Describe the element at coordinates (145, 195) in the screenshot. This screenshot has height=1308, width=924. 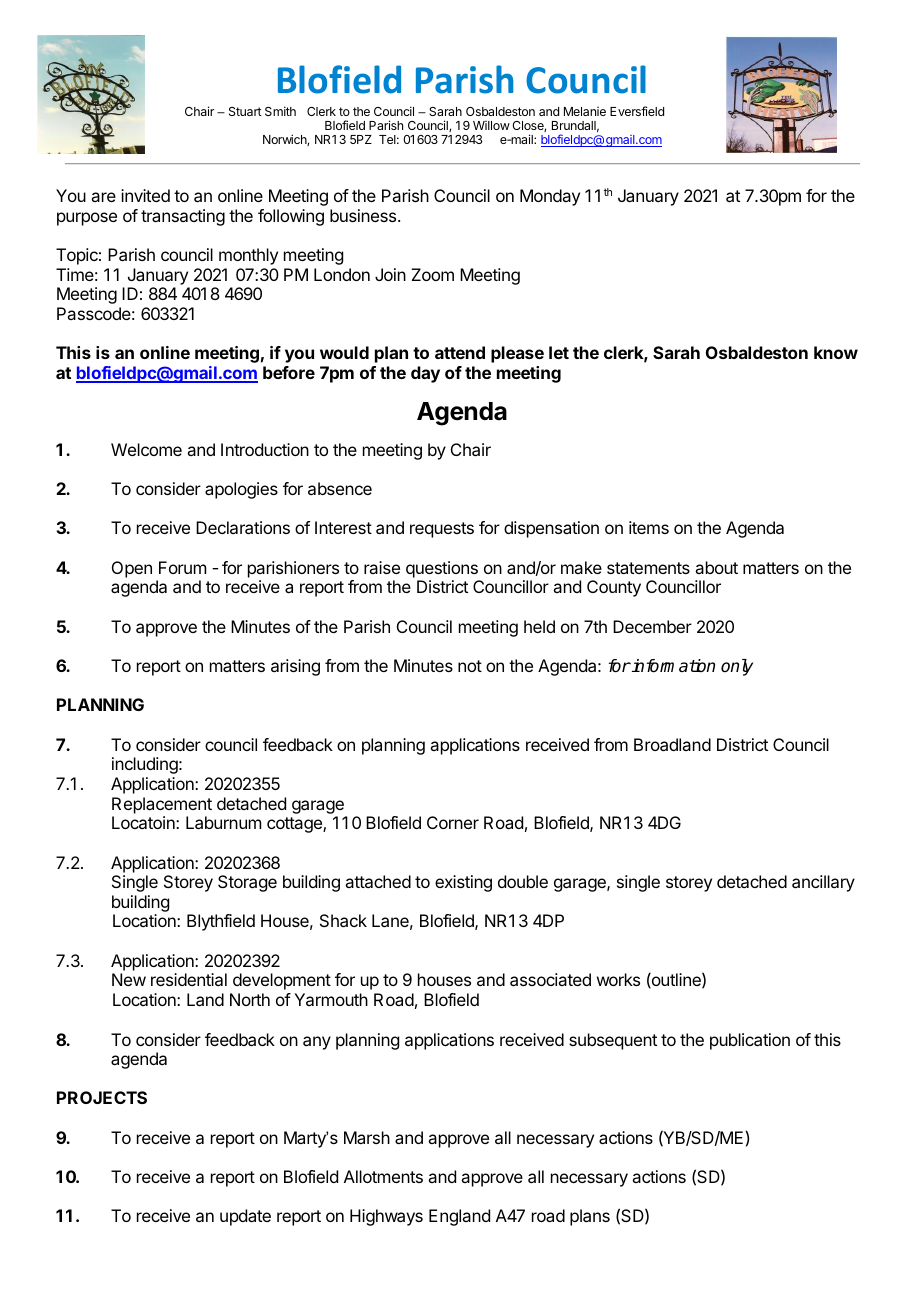
I see `invited` at that location.
